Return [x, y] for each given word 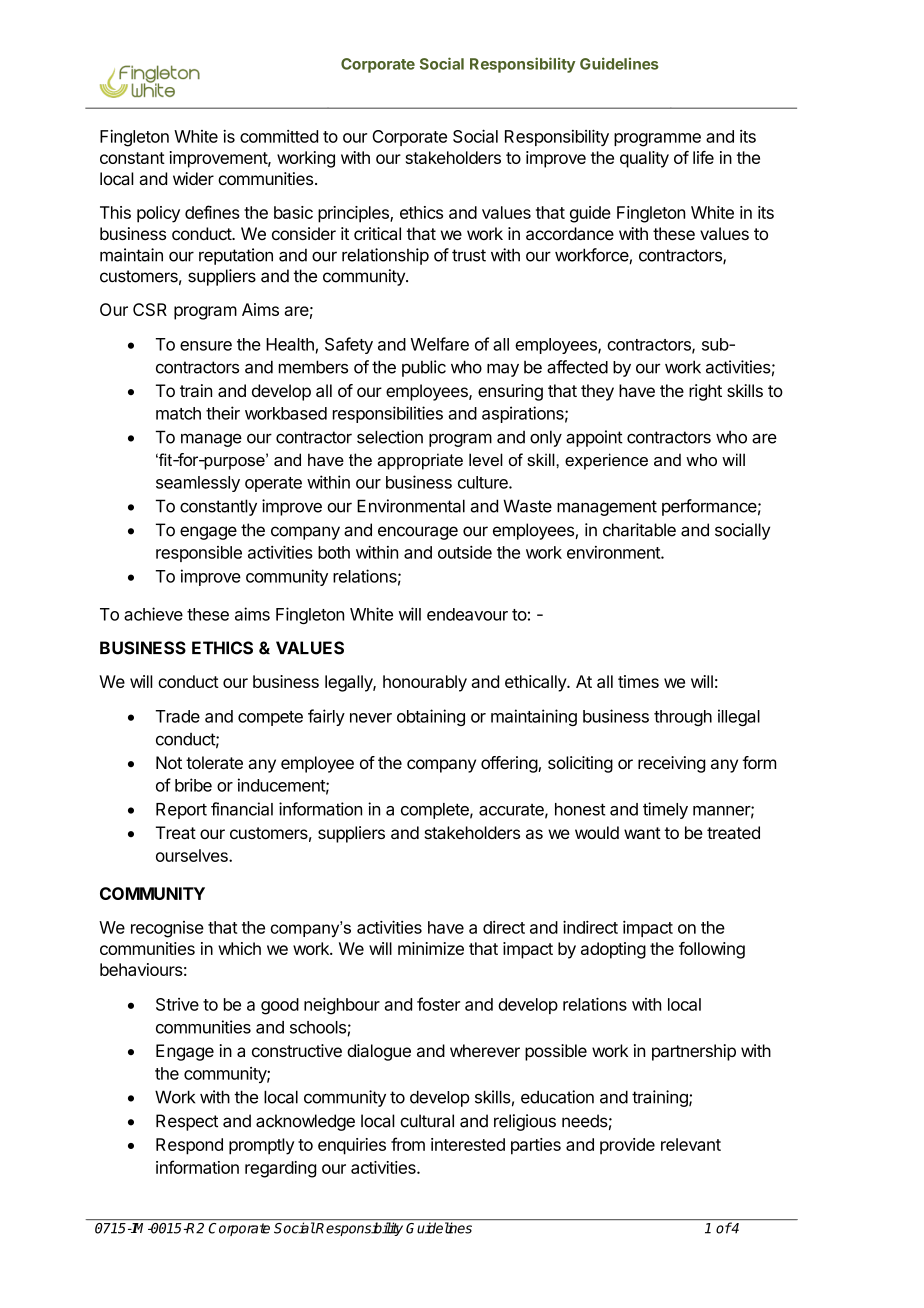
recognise [167, 929]
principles [354, 214]
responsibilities [388, 414]
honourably [425, 683]
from [408, 1144]
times [638, 681]
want [642, 833]
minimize [431, 948]
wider [193, 178]
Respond [189, 1146]
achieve [153, 614]
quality [644, 159]
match [178, 413]
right [705, 392]
